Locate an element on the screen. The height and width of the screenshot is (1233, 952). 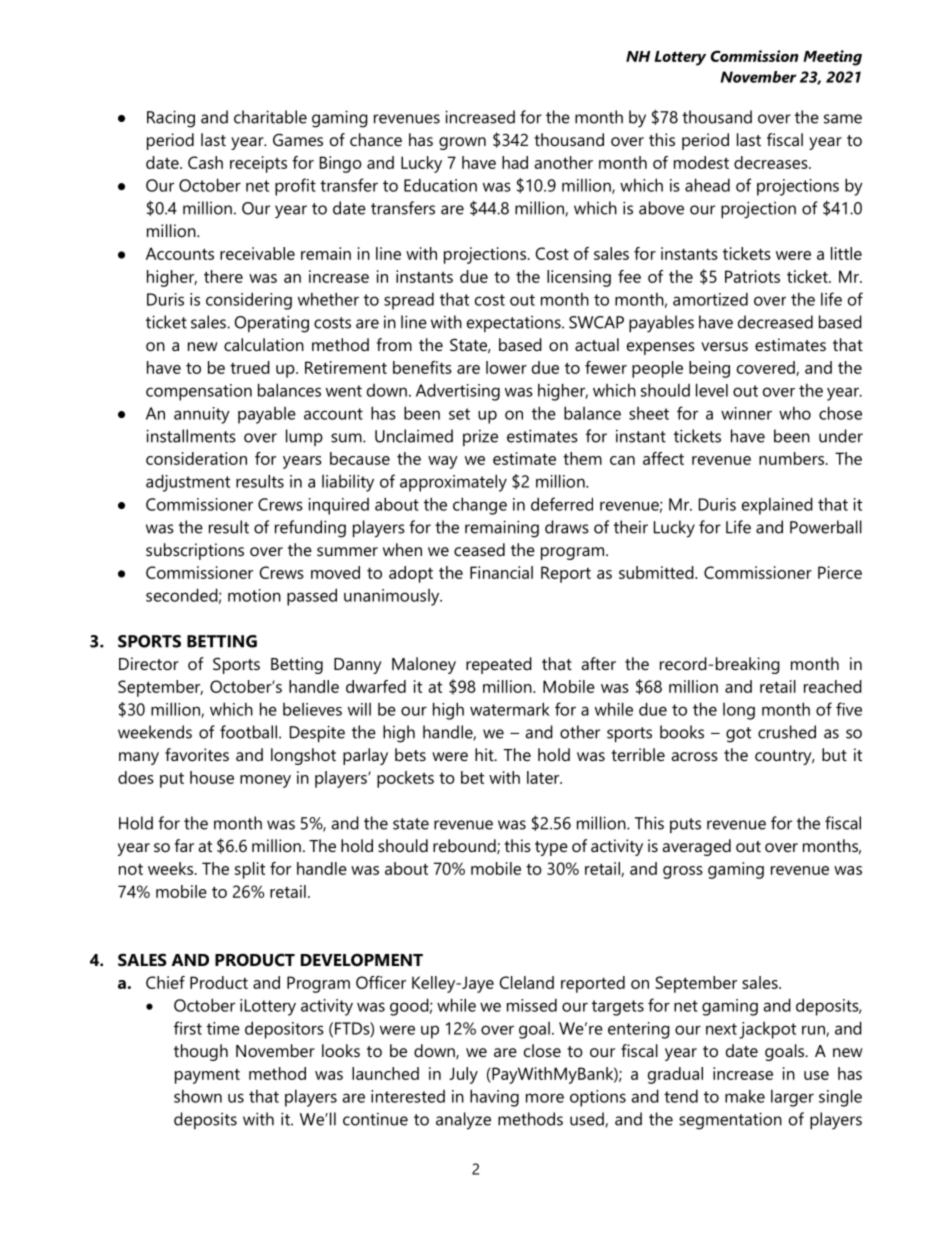
Meeting is located at coordinates (832, 58).
